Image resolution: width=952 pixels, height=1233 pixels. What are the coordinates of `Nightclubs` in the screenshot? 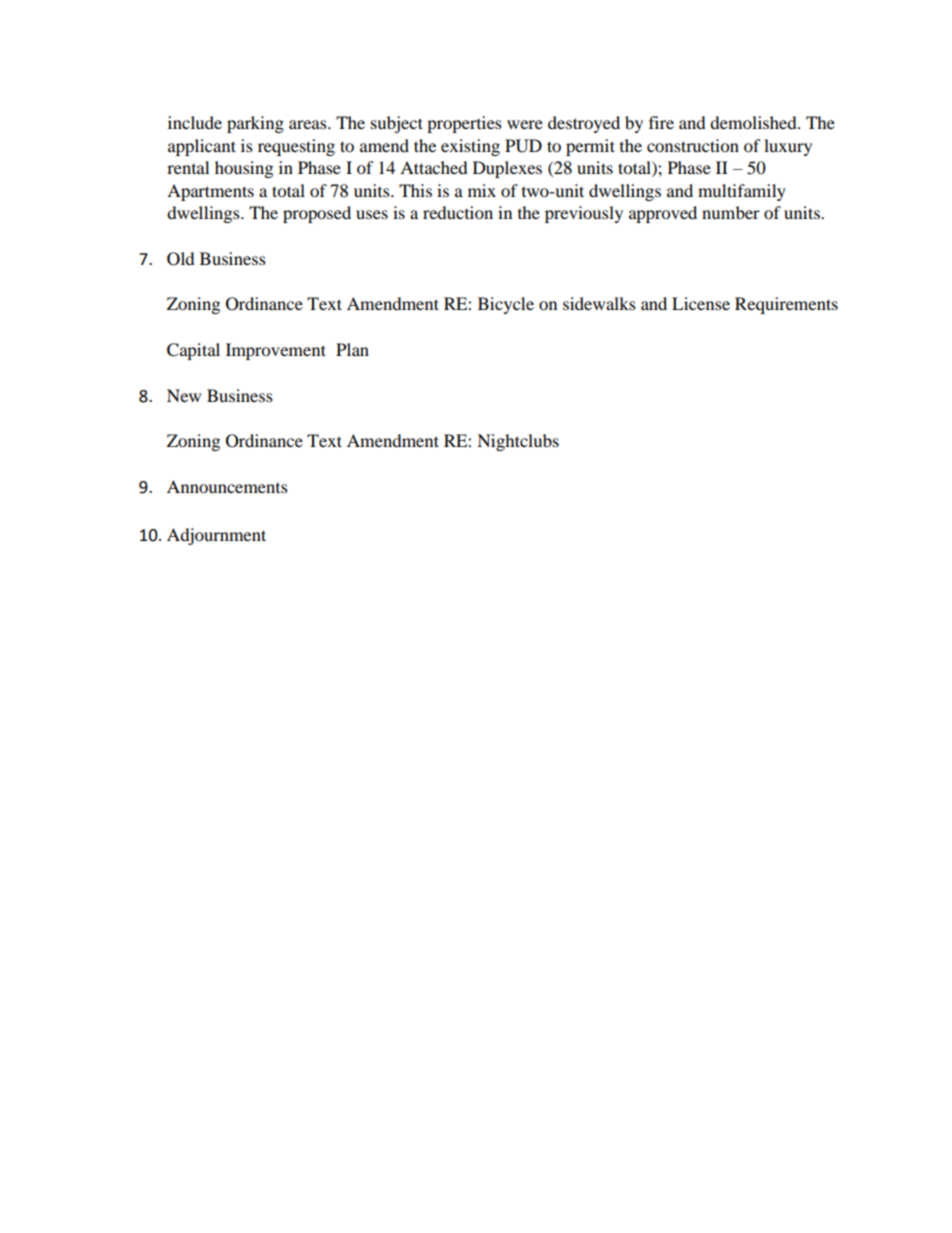 It's located at (518, 442).
